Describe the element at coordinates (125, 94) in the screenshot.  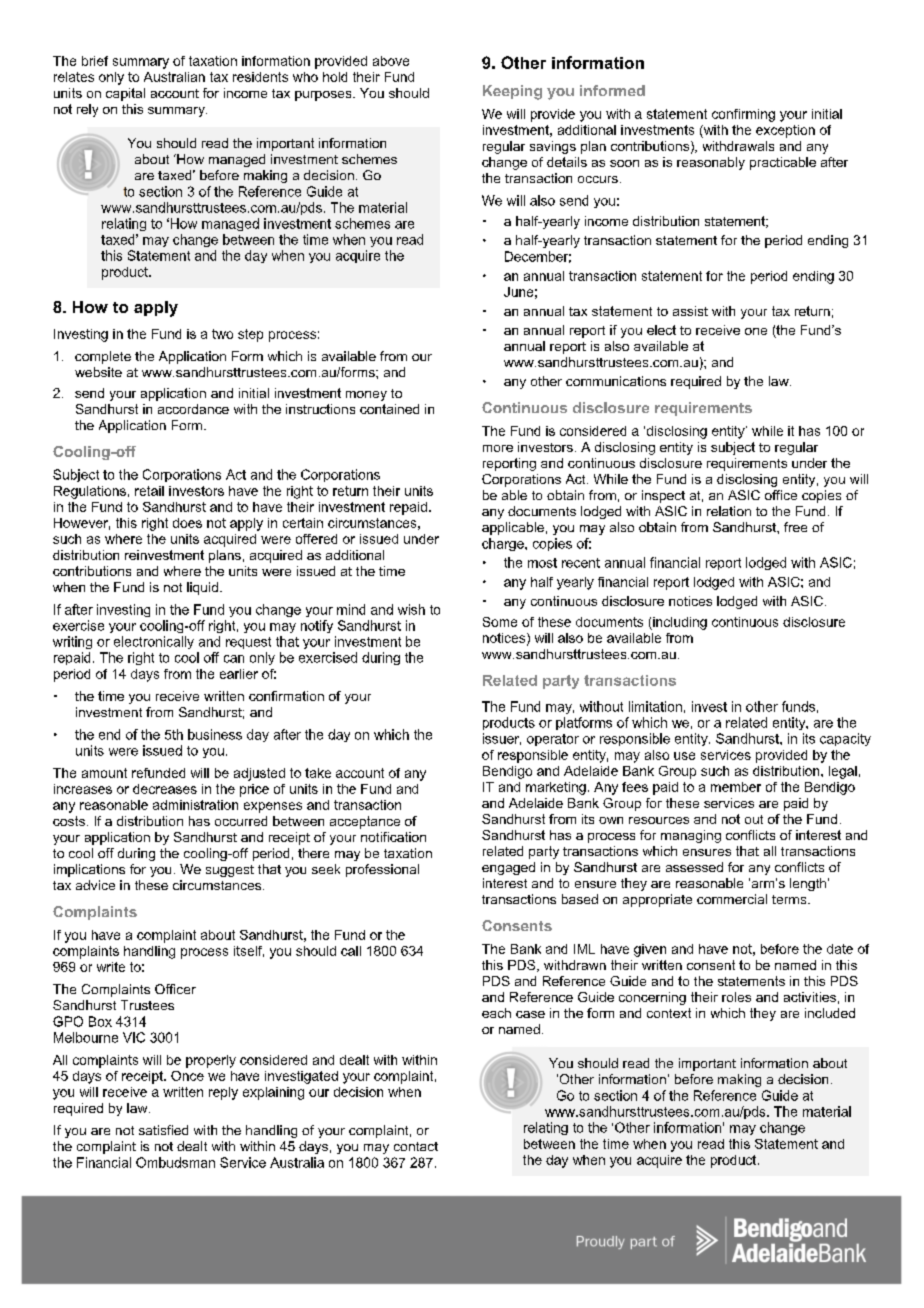
I see `capital` at that location.
